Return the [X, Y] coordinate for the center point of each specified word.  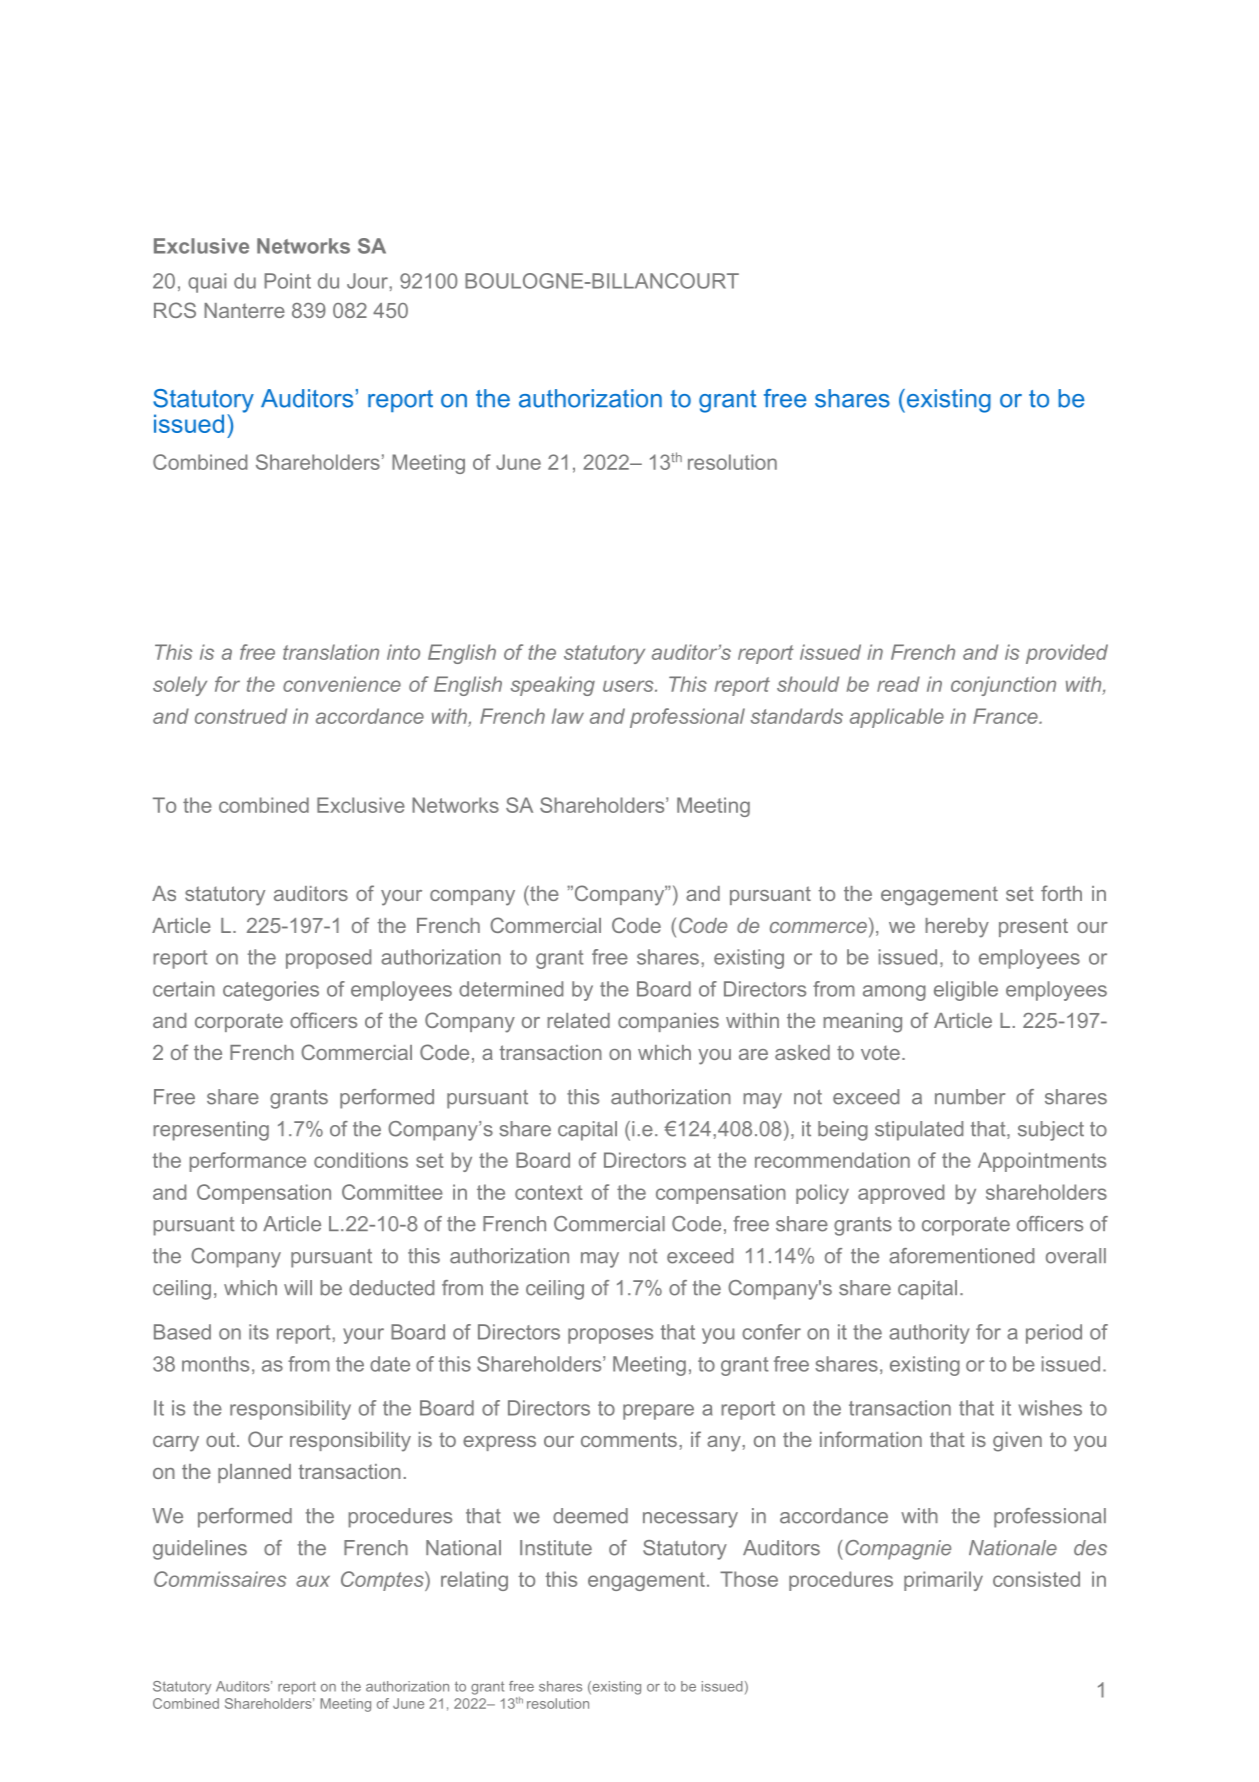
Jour [368, 281]
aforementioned [961, 1256]
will [298, 1287]
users [629, 686]
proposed [328, 959]
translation [331, 652]
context [548, 1192]
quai [207, 283]
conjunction [1003, 686]
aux [313, 1581]
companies [668, 1022]
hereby [957, 928]
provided [1067, 654]
